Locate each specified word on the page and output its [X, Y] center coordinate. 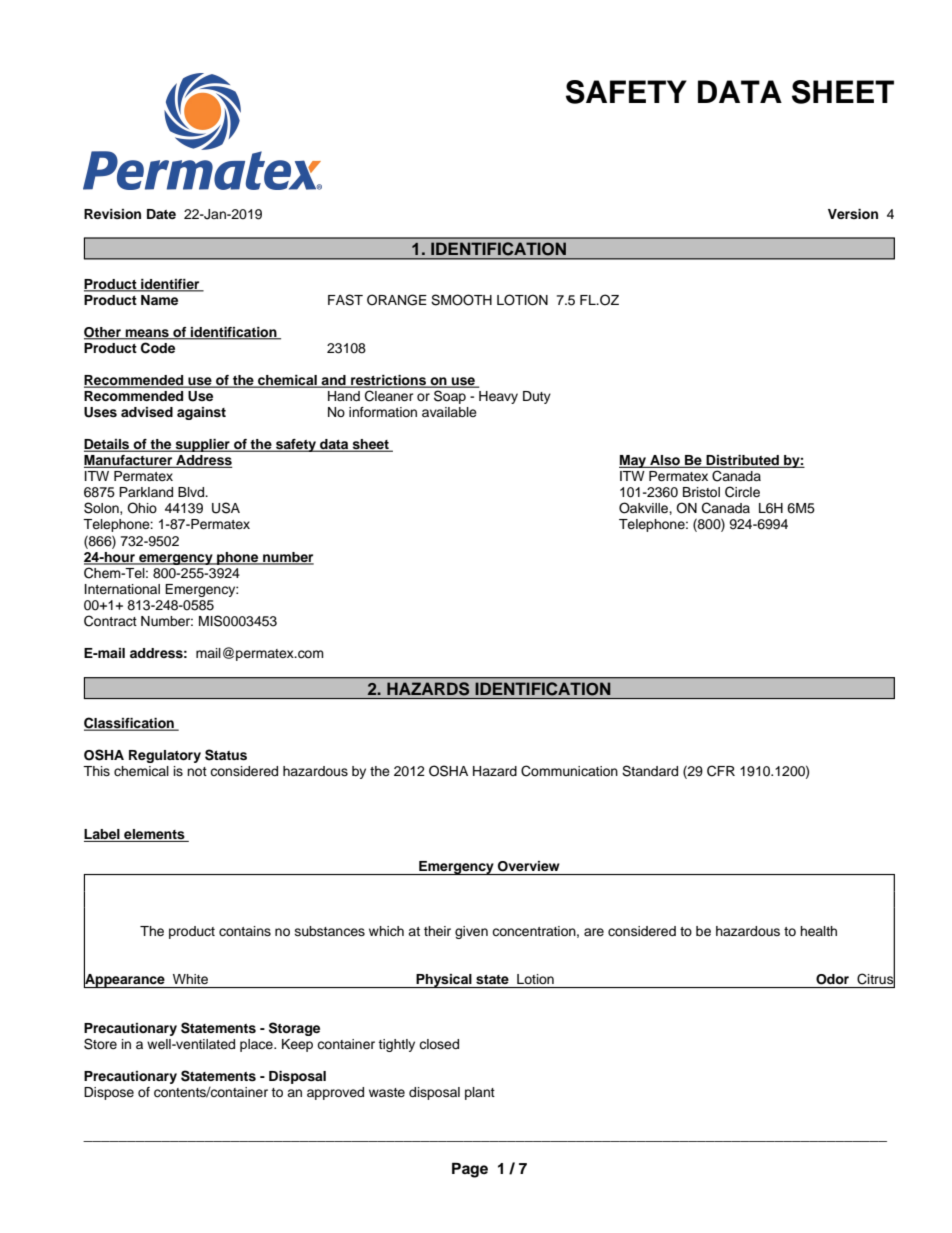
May [634, 461]
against [201, 413]
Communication [569, 771]
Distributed [743, 461]
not [197, 771]
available [449, 412]
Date [161, 214]
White [190, 979]
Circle [742, 492]
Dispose [109, 1093]
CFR [721, 771]
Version [853, 214]
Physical [444, 981]
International [122, 589]
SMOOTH [461, 300]
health [818, 931]
